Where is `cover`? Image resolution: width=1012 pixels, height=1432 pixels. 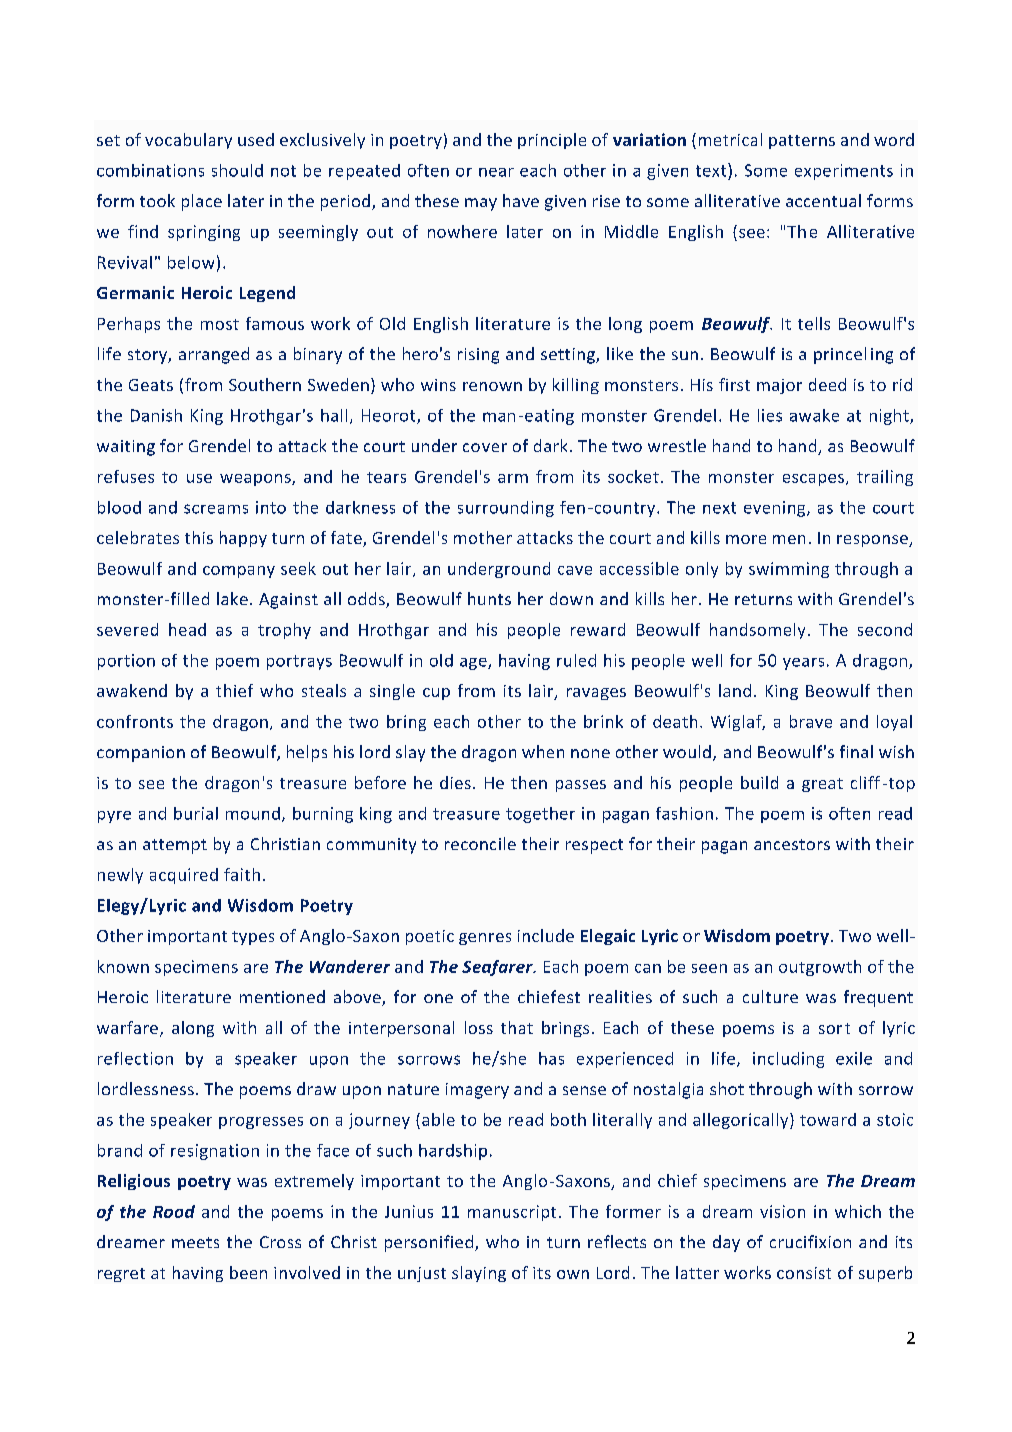
cover is located at coordinates (485, 447).
